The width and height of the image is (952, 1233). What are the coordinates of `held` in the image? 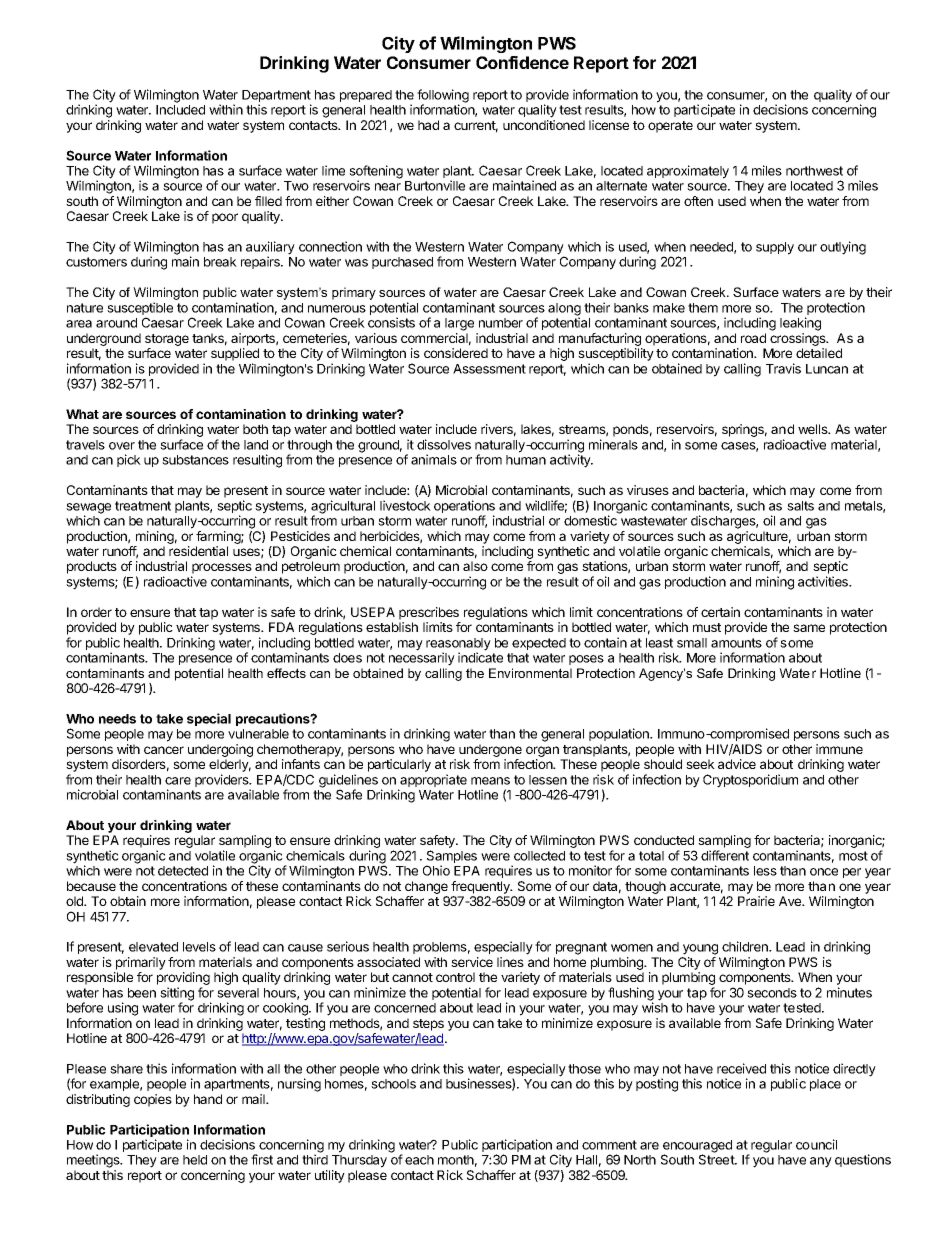 It's located at (195, 1160).
